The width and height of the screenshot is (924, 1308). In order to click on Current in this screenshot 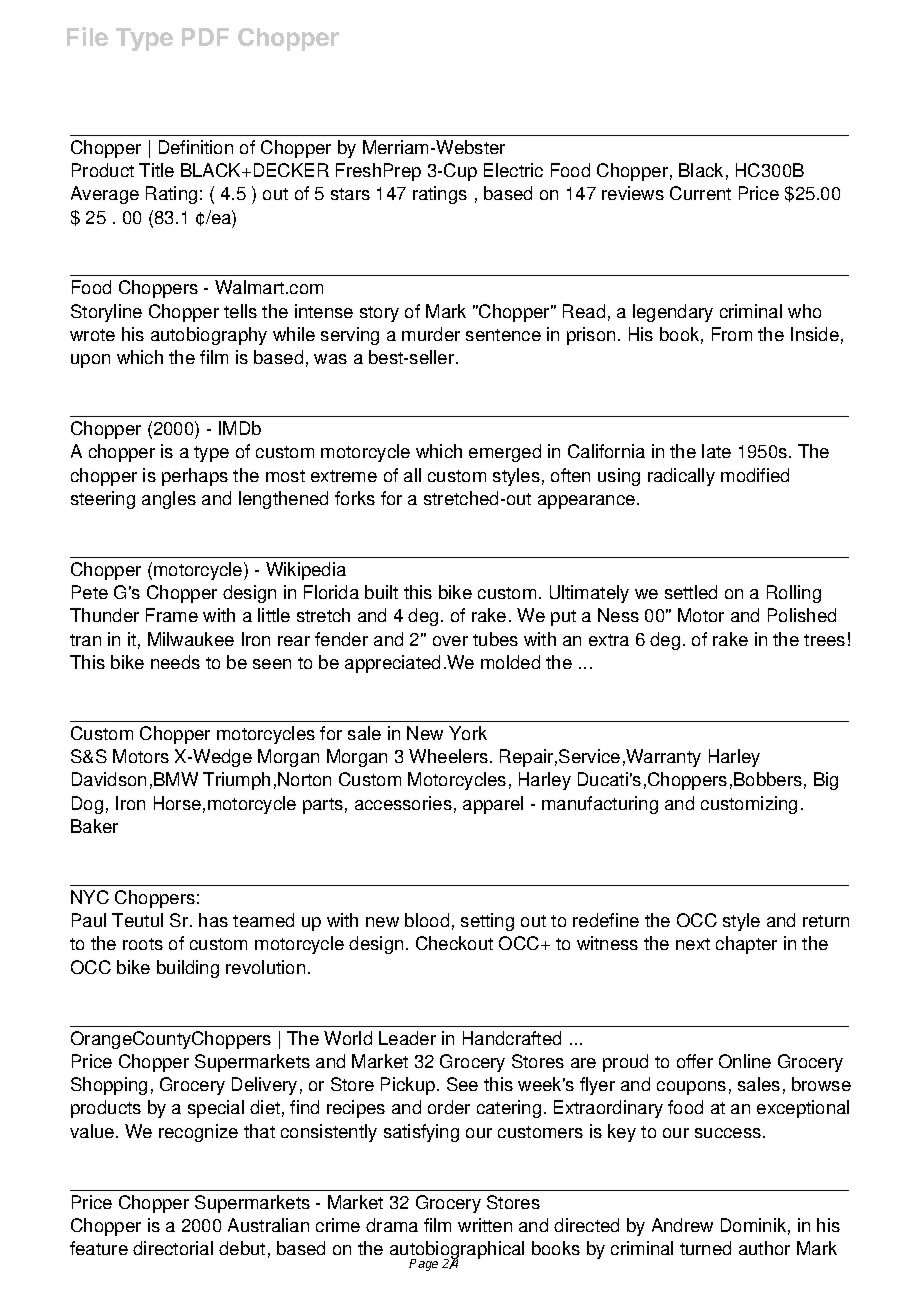, I will do `click(700, 193)`.
